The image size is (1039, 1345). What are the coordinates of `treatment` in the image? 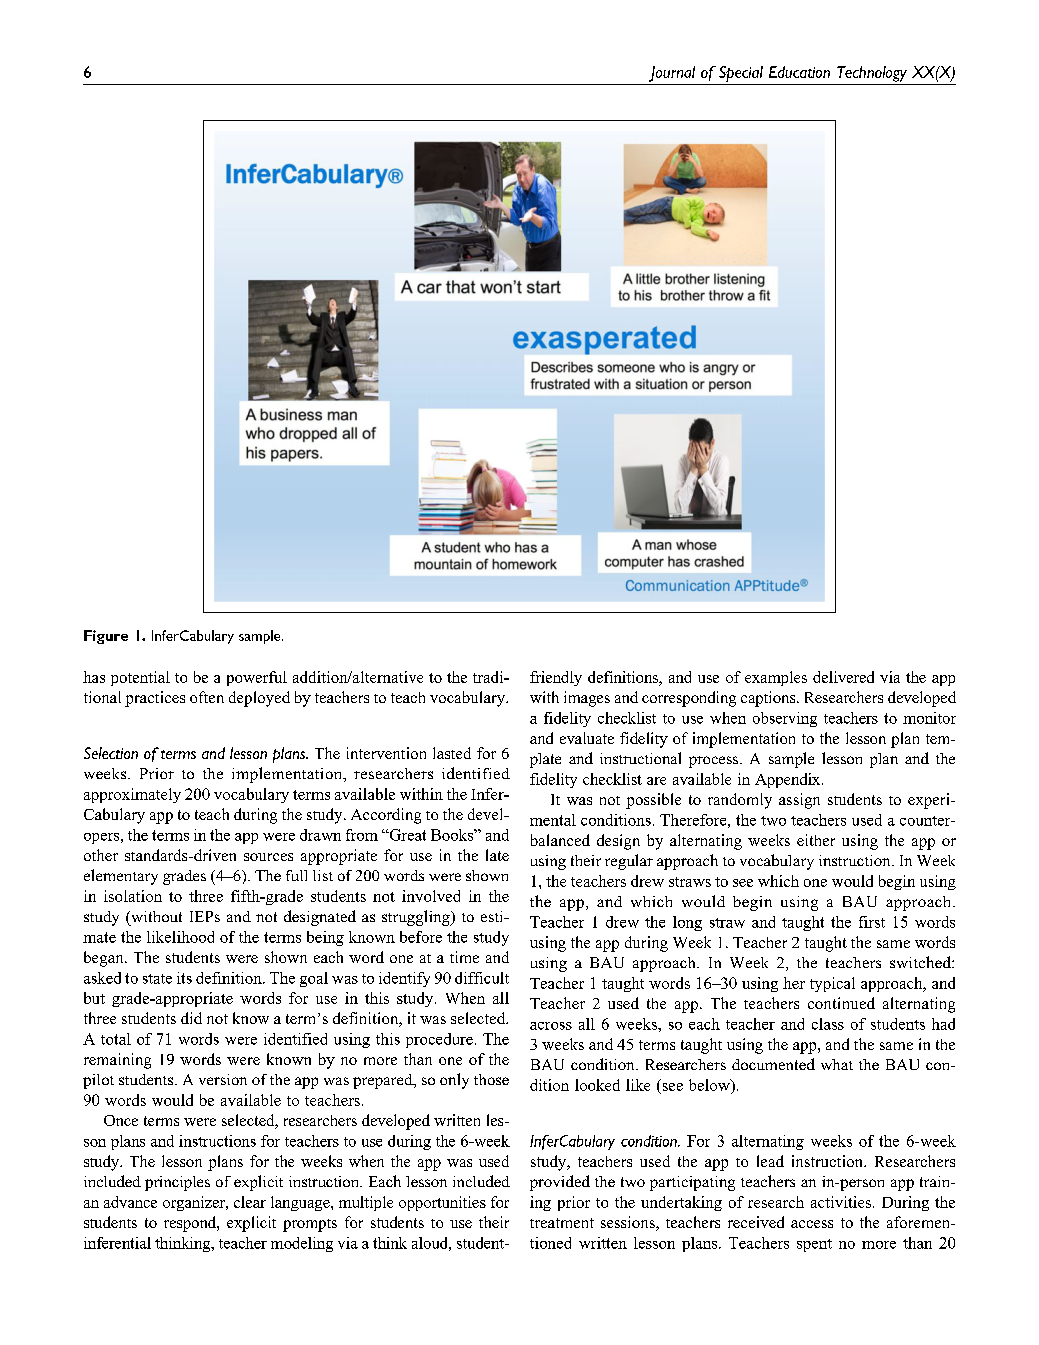 It's located at (562, 1223).
